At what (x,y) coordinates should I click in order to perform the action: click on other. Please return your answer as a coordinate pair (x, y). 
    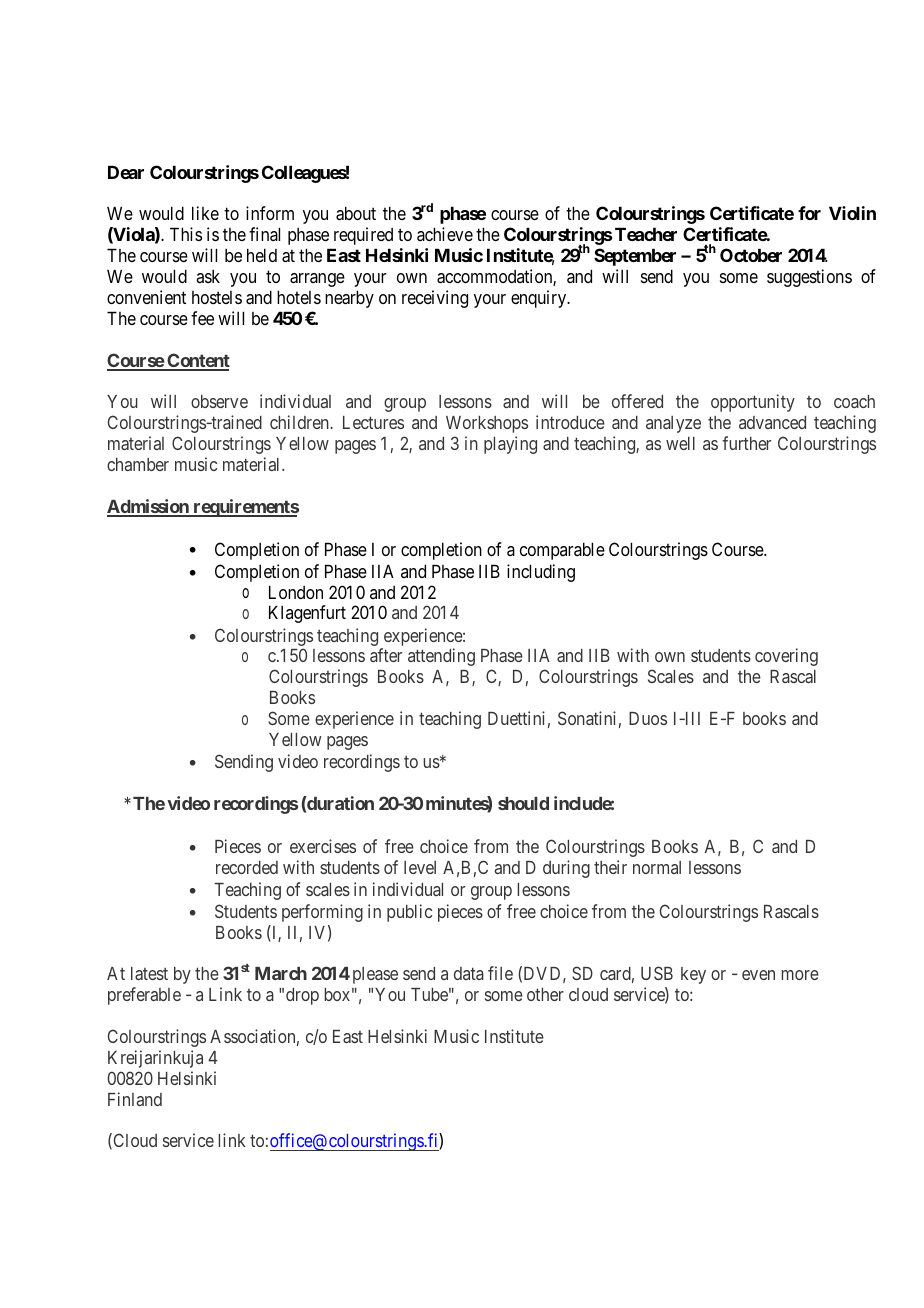
    Looking at the image, I should click on (545, 994).
